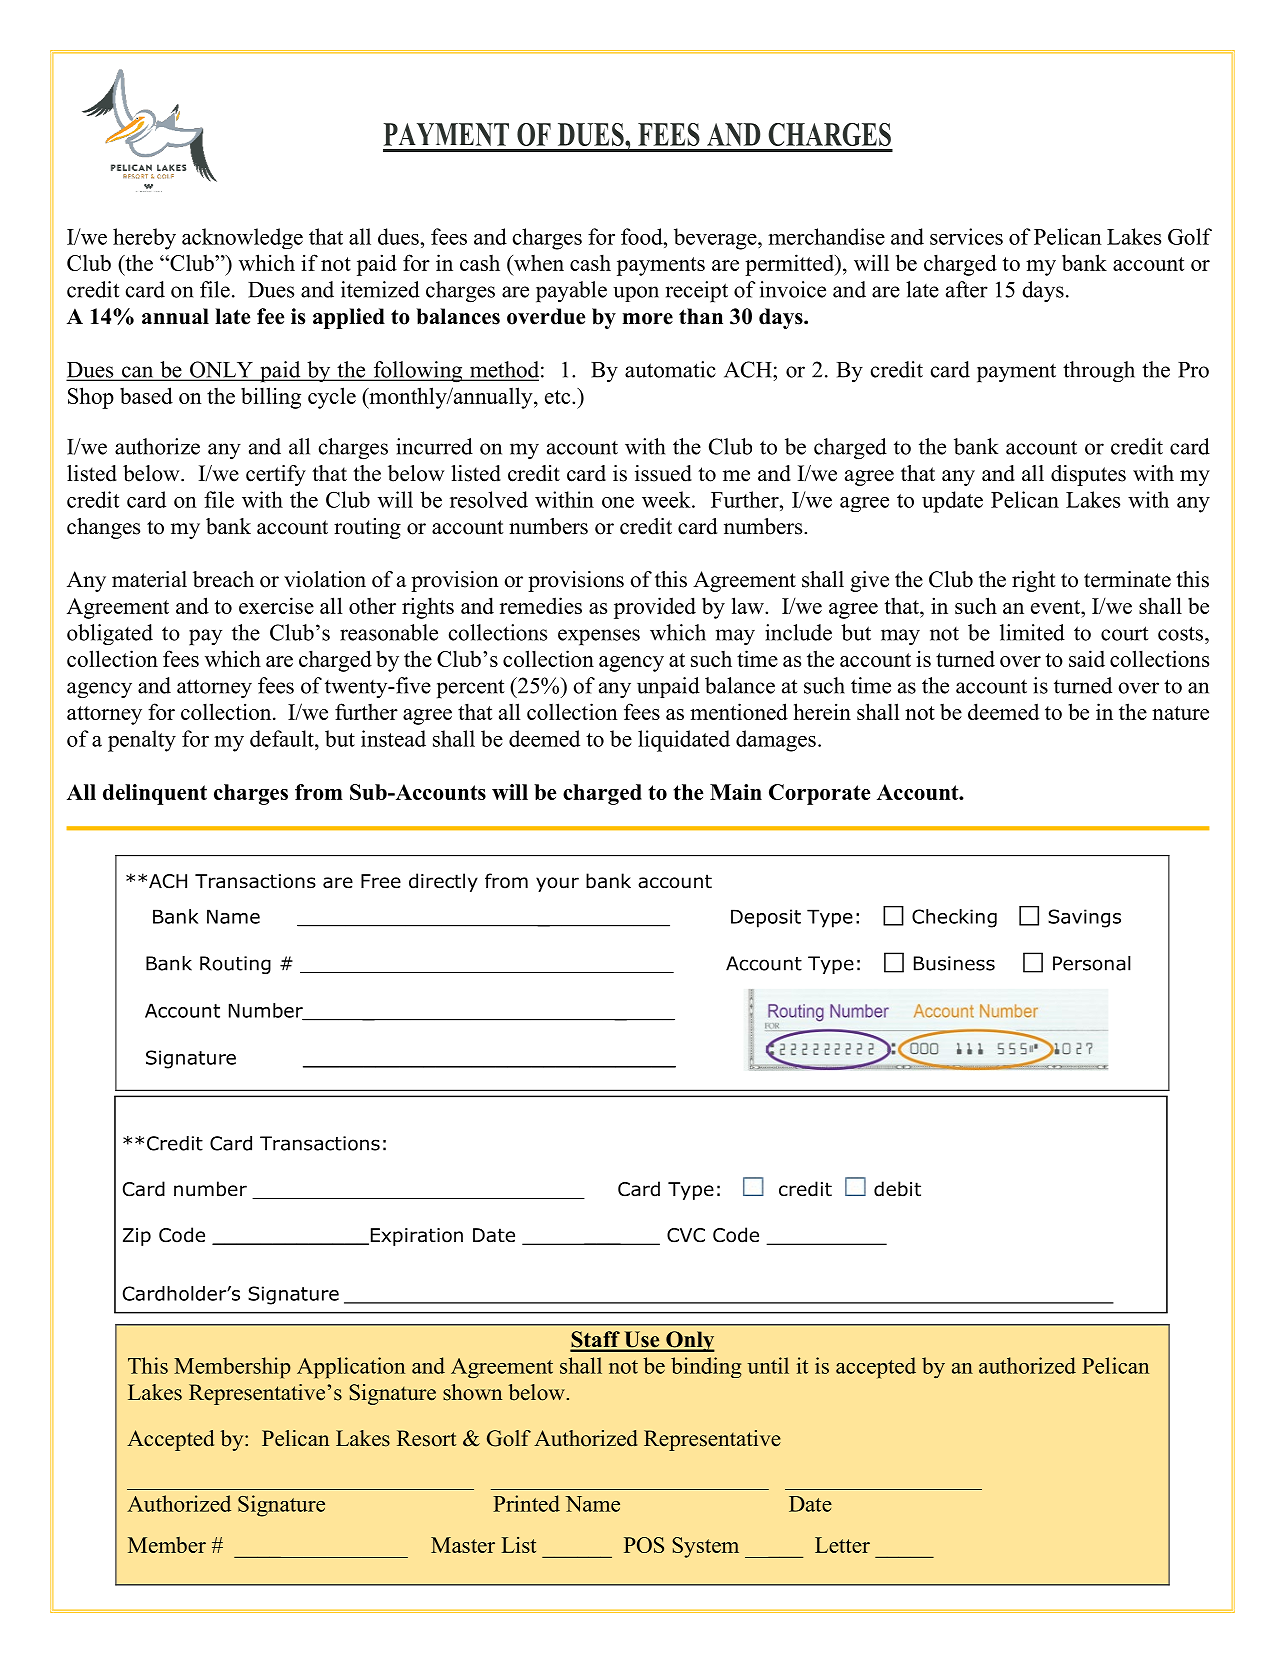 This page has width=1285, height=1663. I want to click on System, so click(705, 1547).
